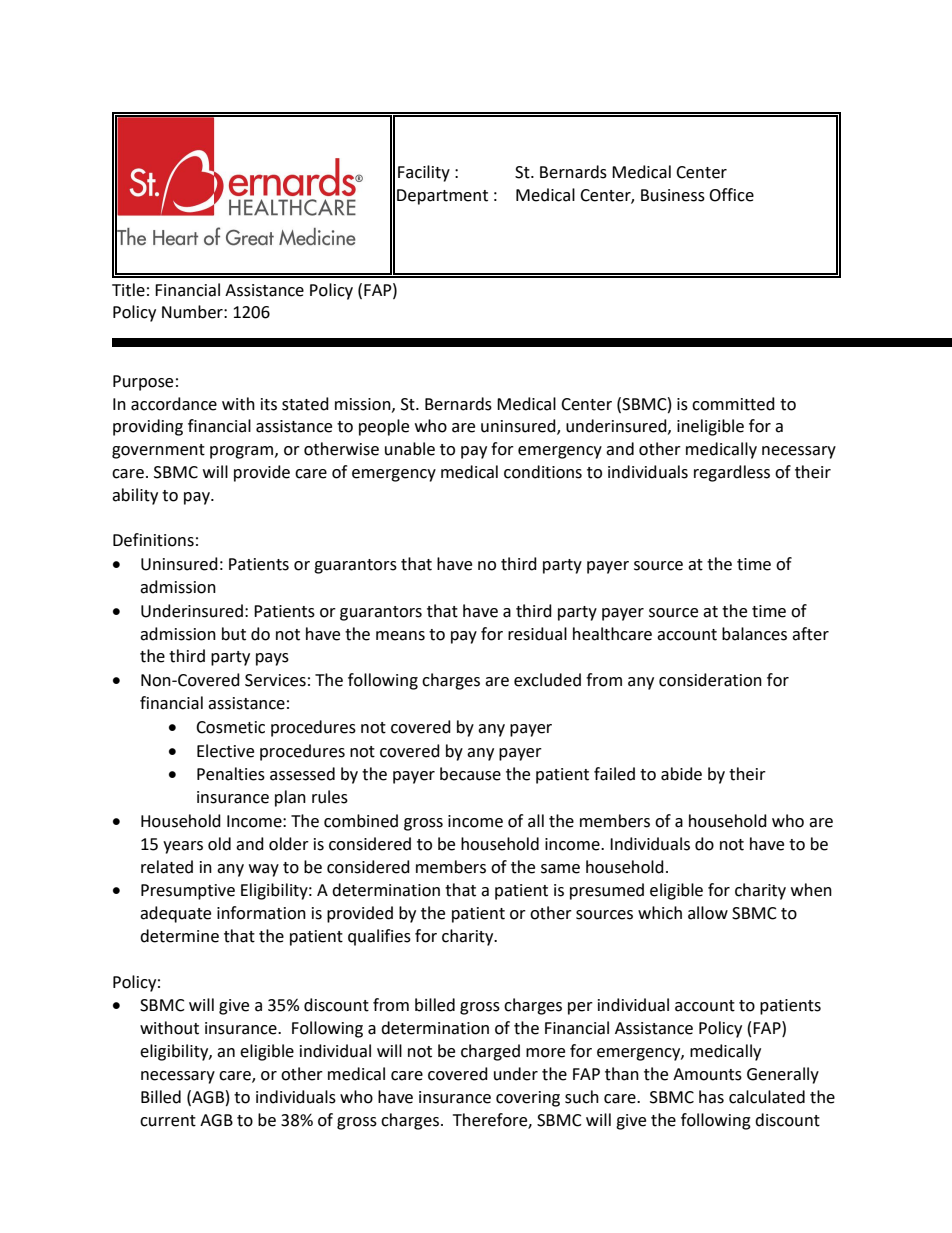  Describe the element at coordinates (128, 290) in the document. I see `Title` at that location.
